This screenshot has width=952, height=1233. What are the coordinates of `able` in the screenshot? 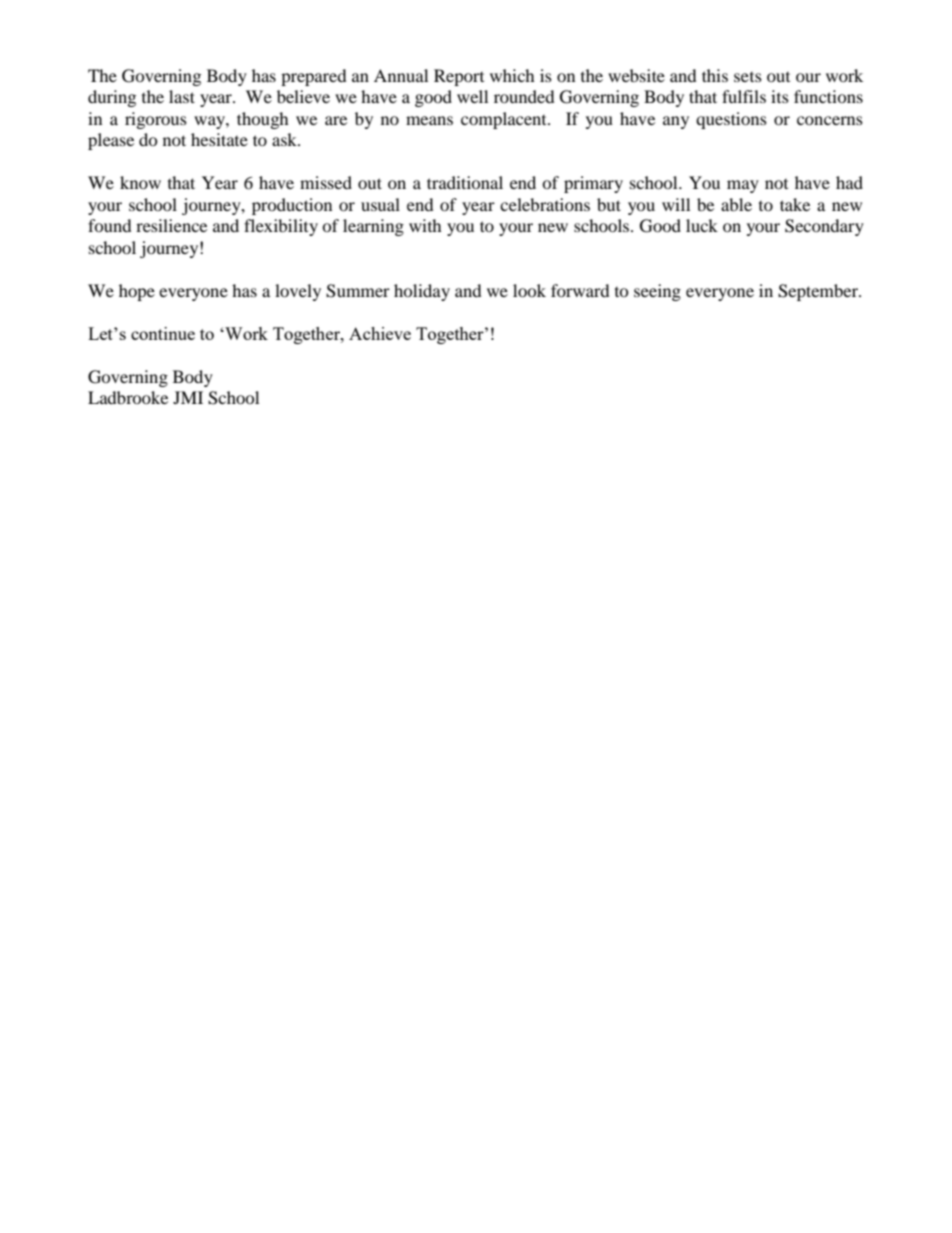 It's located at (736, 204).
